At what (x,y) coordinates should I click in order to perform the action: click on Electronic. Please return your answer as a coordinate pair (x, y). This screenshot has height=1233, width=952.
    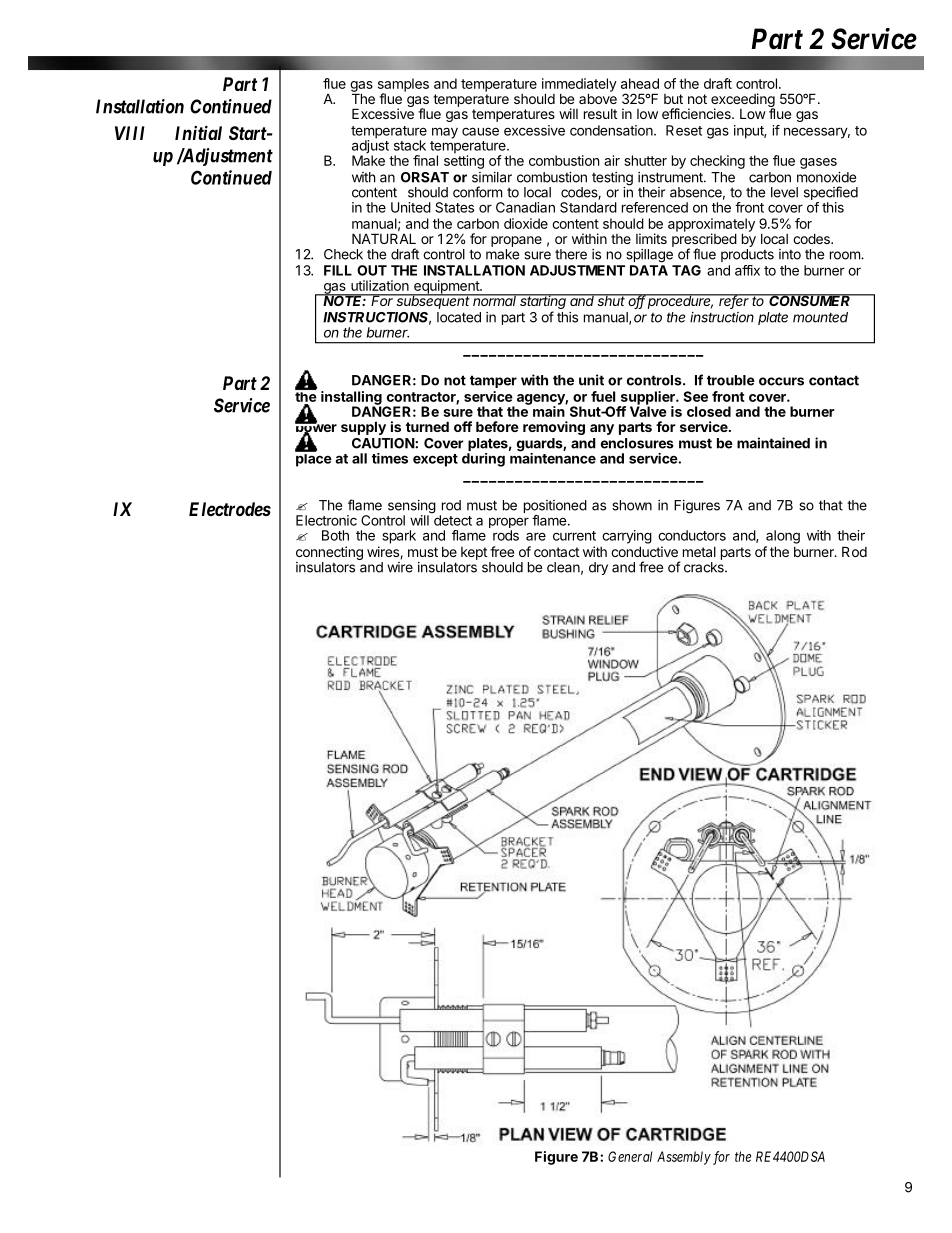
    Looking at the image, I should click on (326, 520).
